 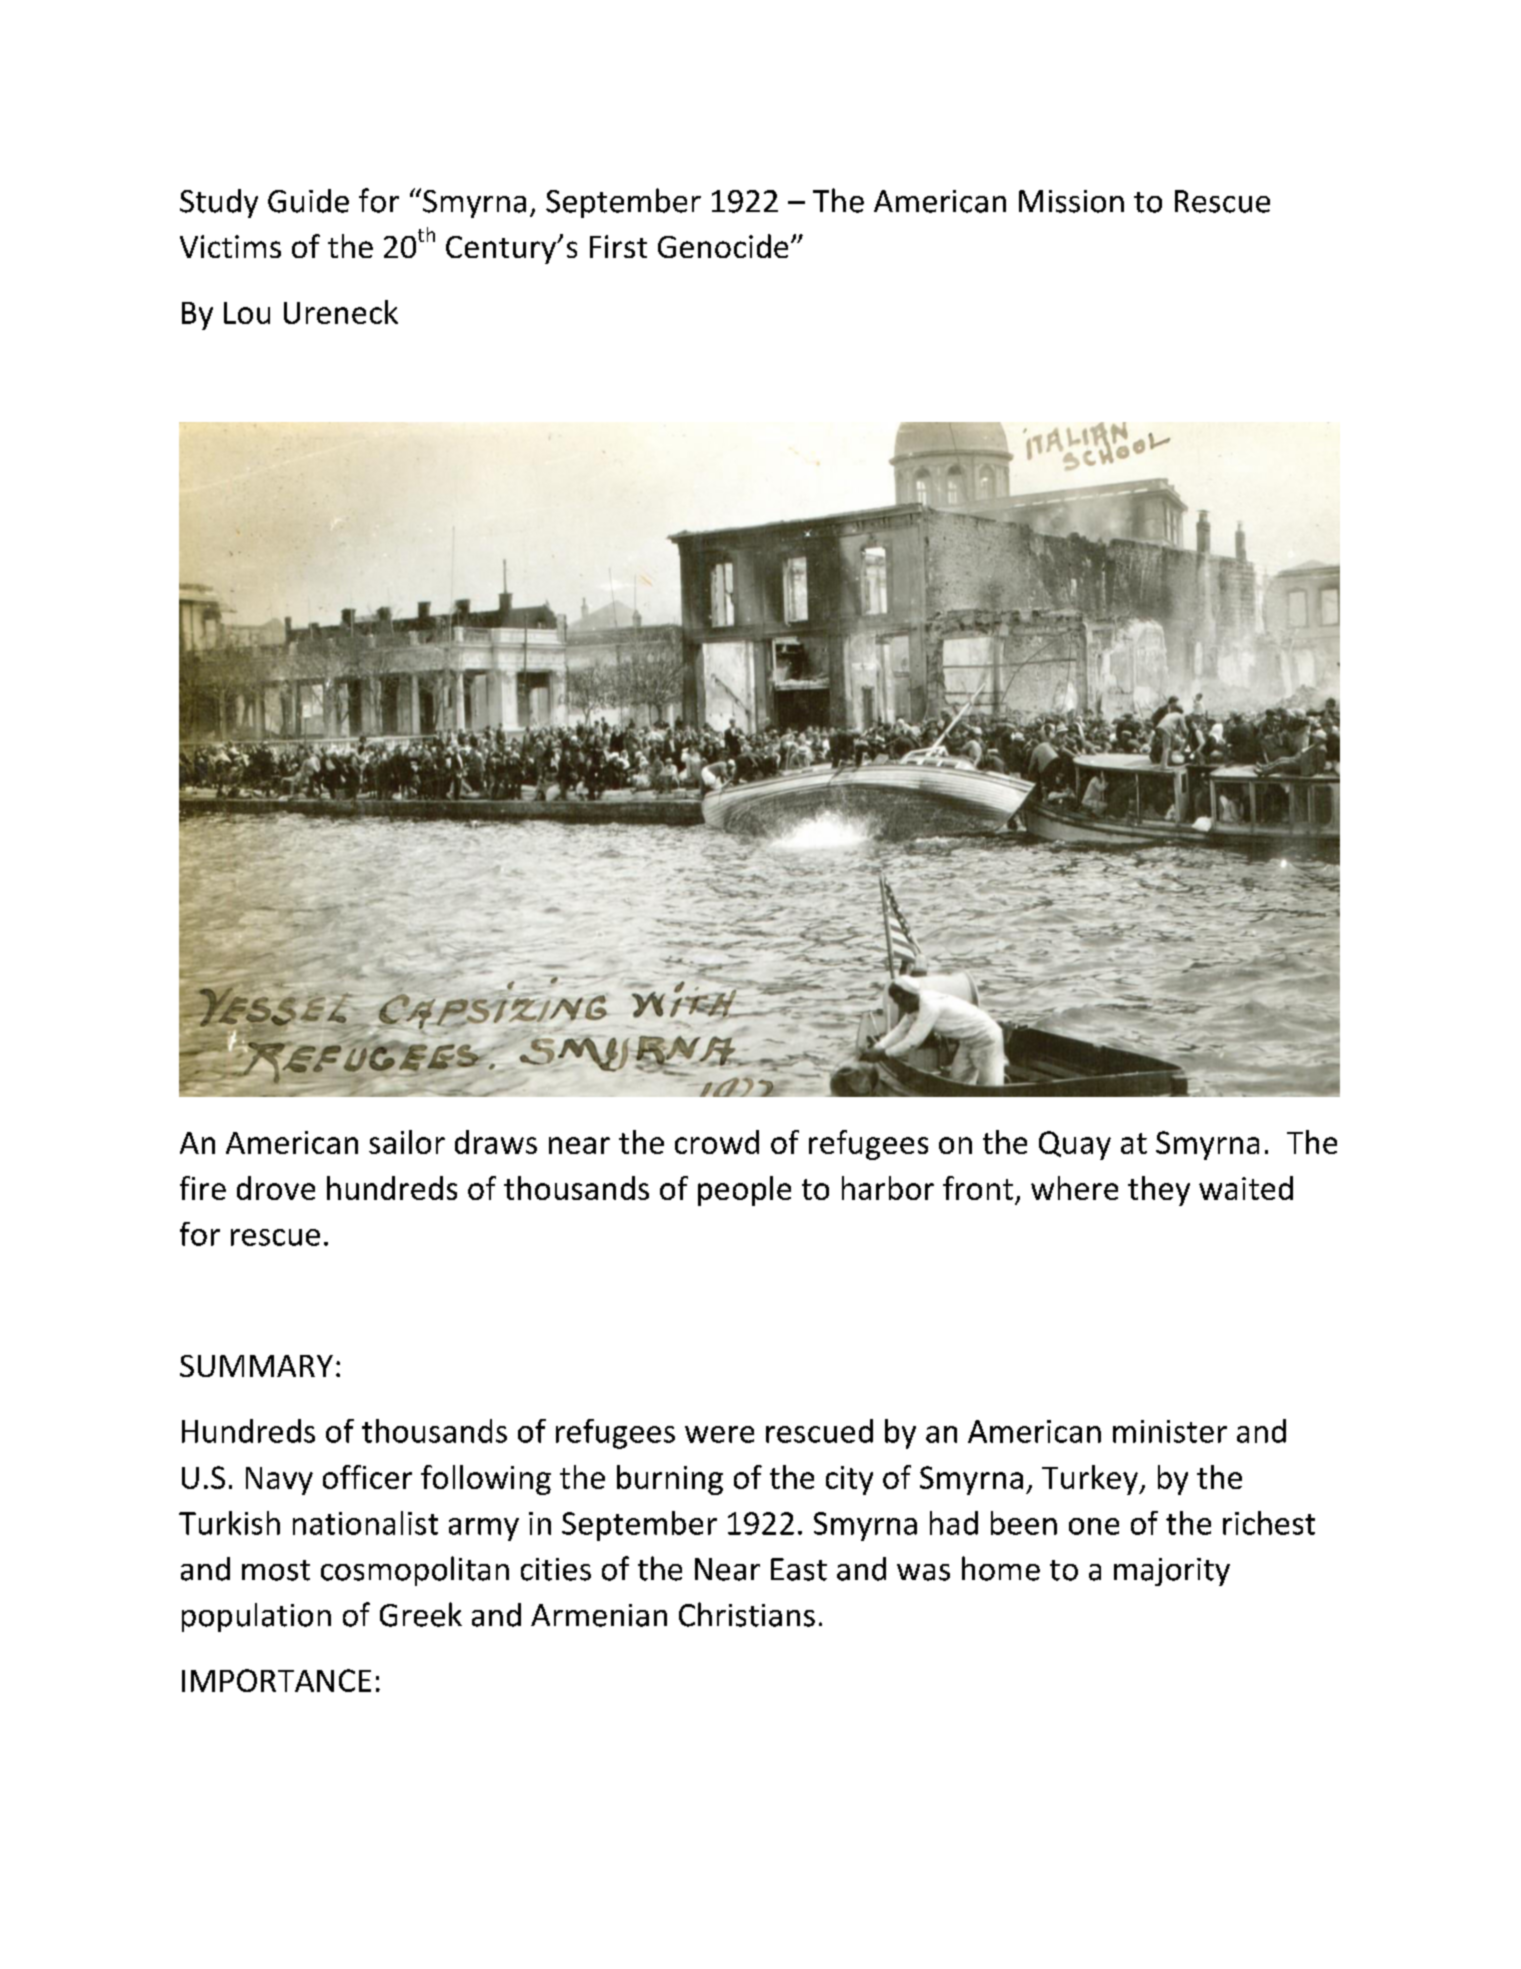 I want to click on Guide, so click(x=308, y=201).
